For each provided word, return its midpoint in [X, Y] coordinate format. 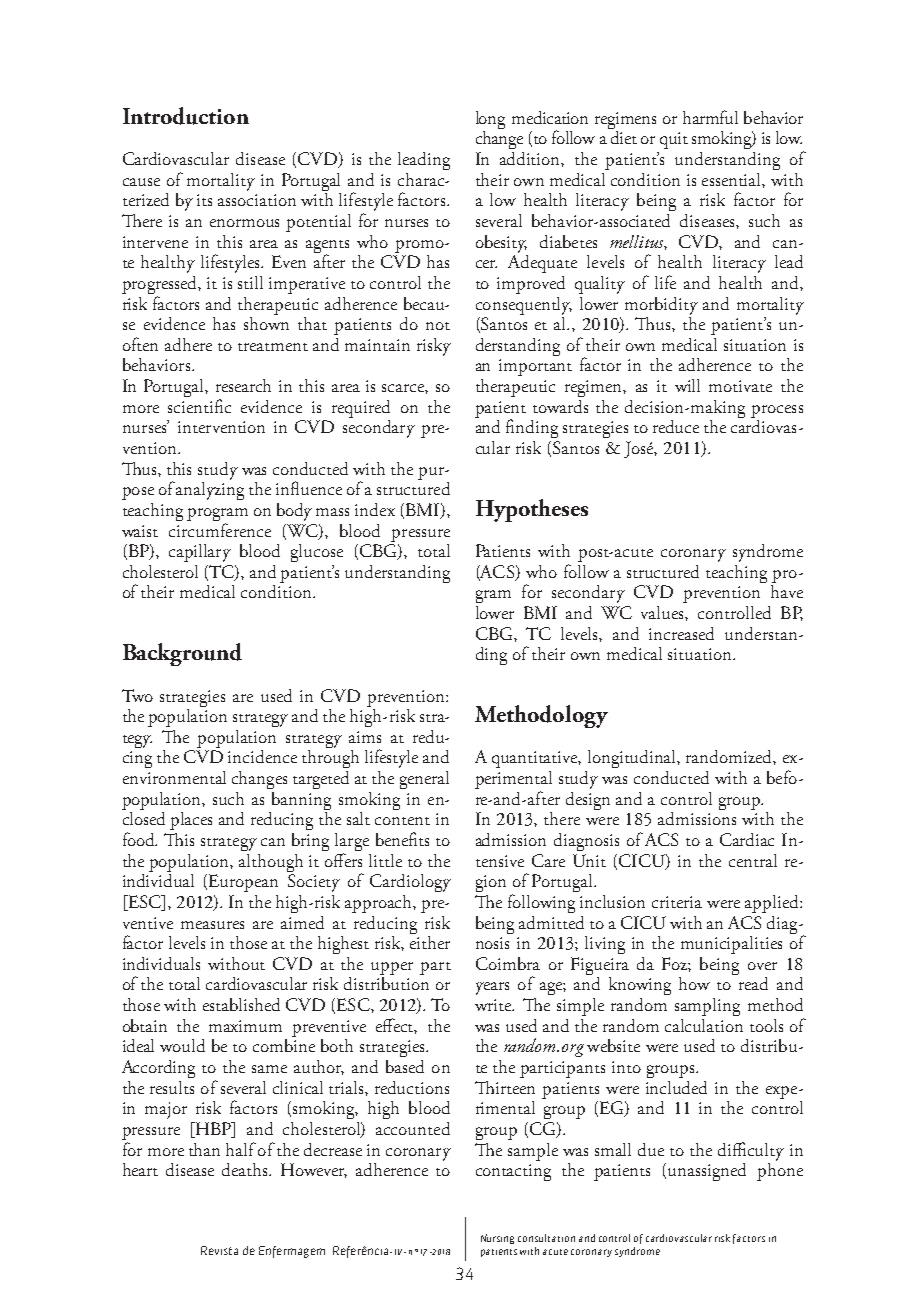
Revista [219, 1250]
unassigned [707, 1172]
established [241, 1004]
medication [550, 117]
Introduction [186, 116]
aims [365, 737]
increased [681, 633]
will [687, 385]
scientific [199, 406]
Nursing [497, 1239]
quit [674, 140]
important [535, 367]
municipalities [731, 945]
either [430, 941]
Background [182, 654]
